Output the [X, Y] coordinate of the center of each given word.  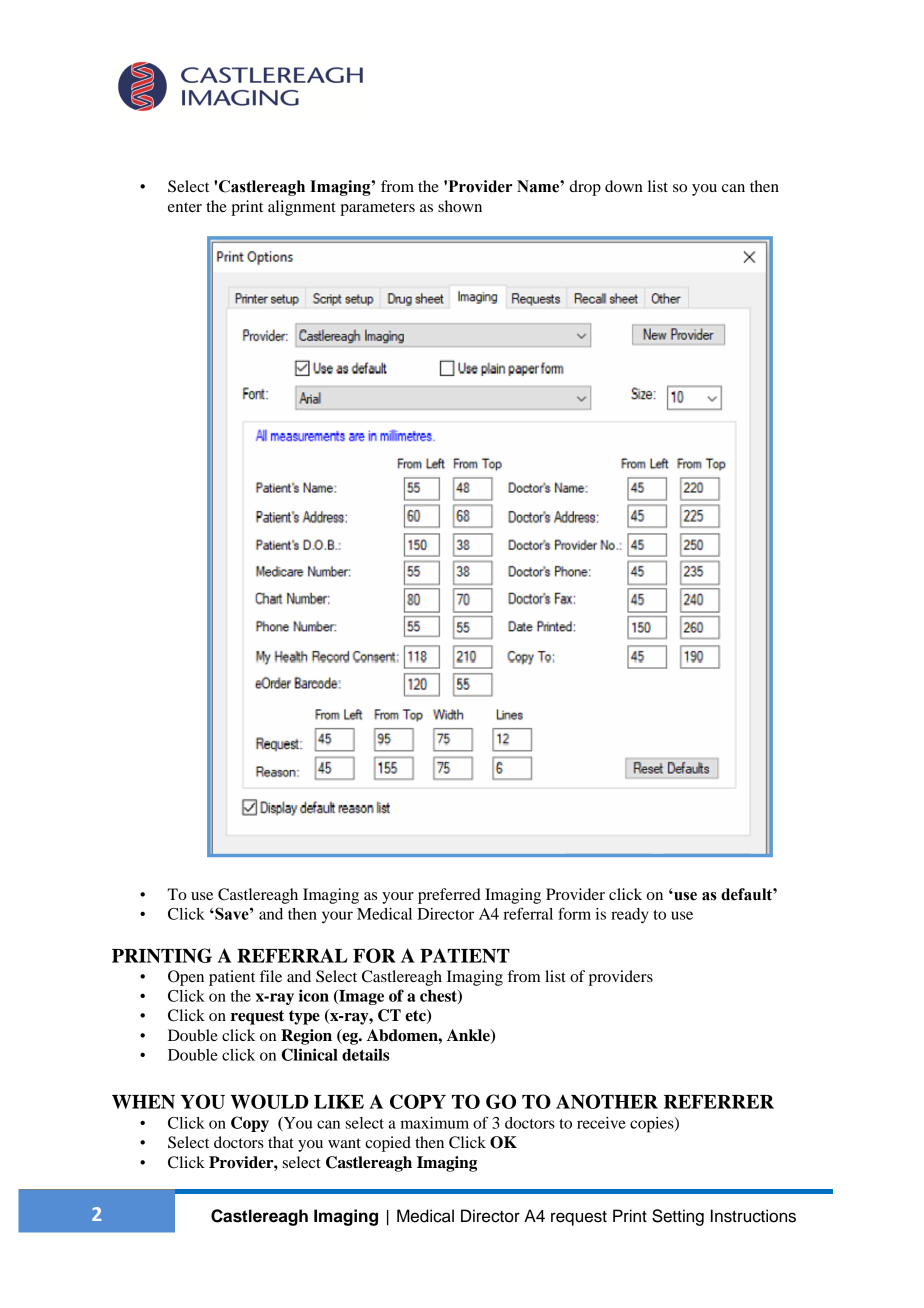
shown [460, 206]
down [624, 186]
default [747, 894]
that [281, 1142]
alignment [302, 208]
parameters [377, 209]
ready [630, 916]
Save [232, 913]
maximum [434, 1123]
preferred [449, 896]
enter [185, 207]
